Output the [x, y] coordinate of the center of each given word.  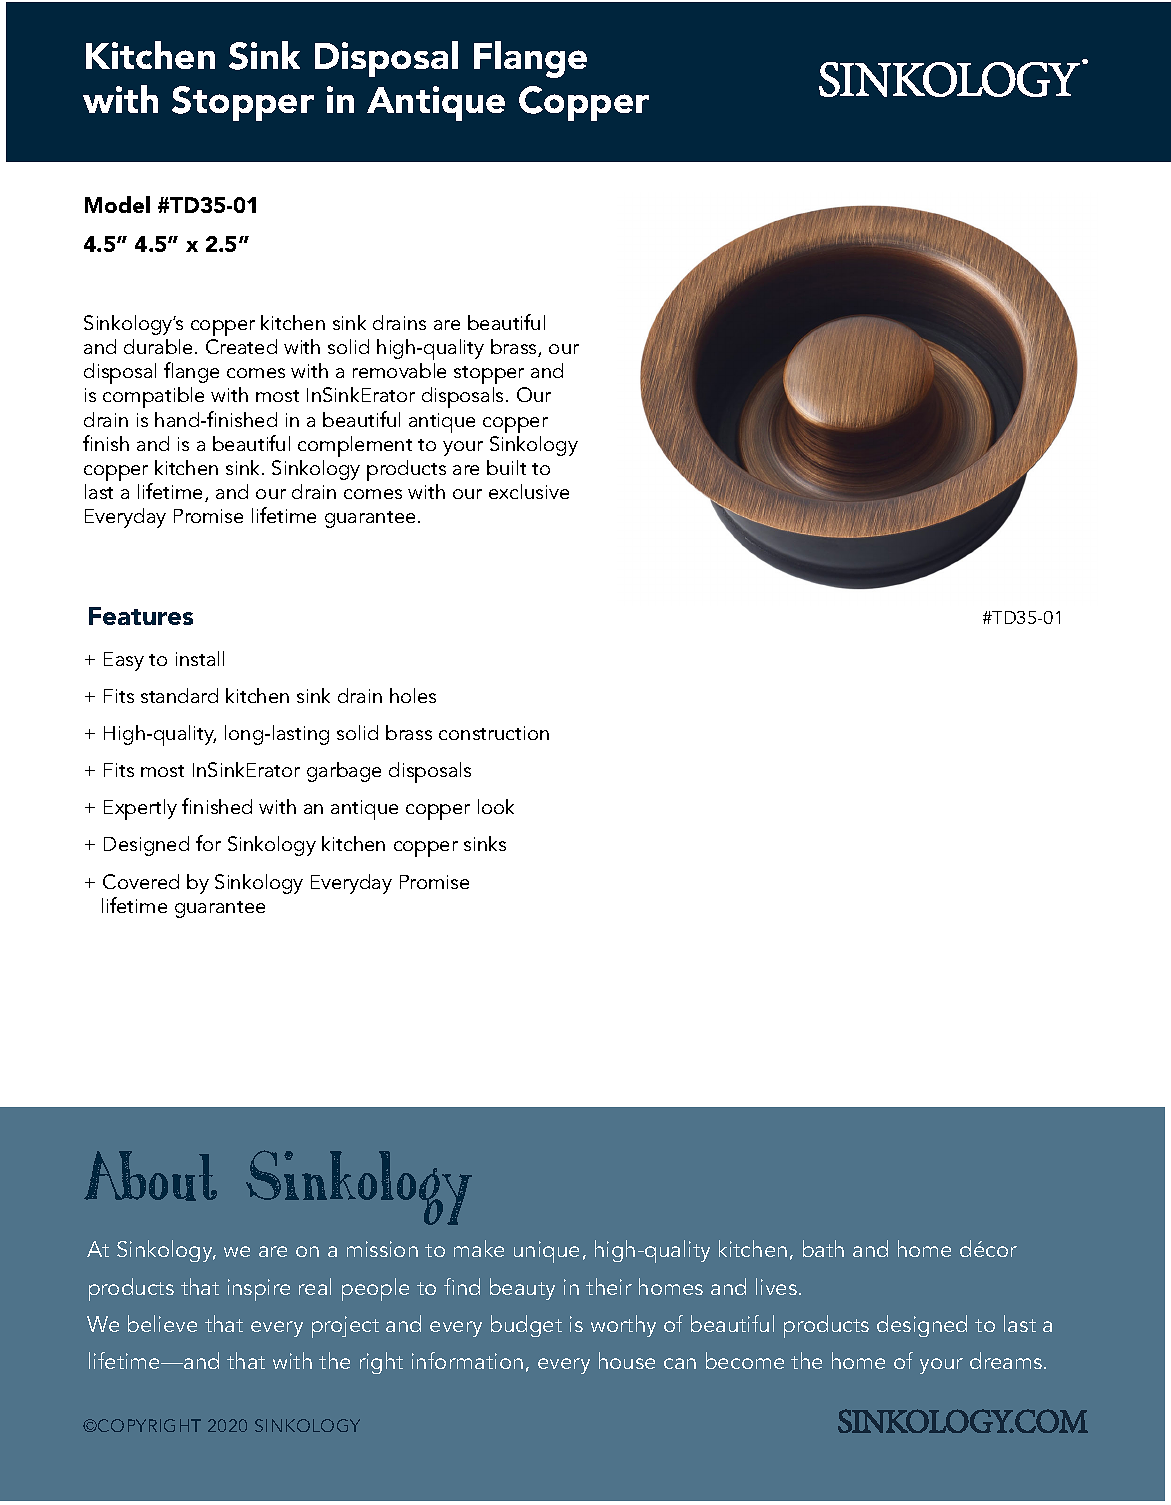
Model [117, 204]
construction [494, 733]
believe [162, 1323]
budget [526, 1326]
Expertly [140, 809]
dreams [1006, 1360]
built [506, 467]
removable [399, 370]
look [496, 806]
